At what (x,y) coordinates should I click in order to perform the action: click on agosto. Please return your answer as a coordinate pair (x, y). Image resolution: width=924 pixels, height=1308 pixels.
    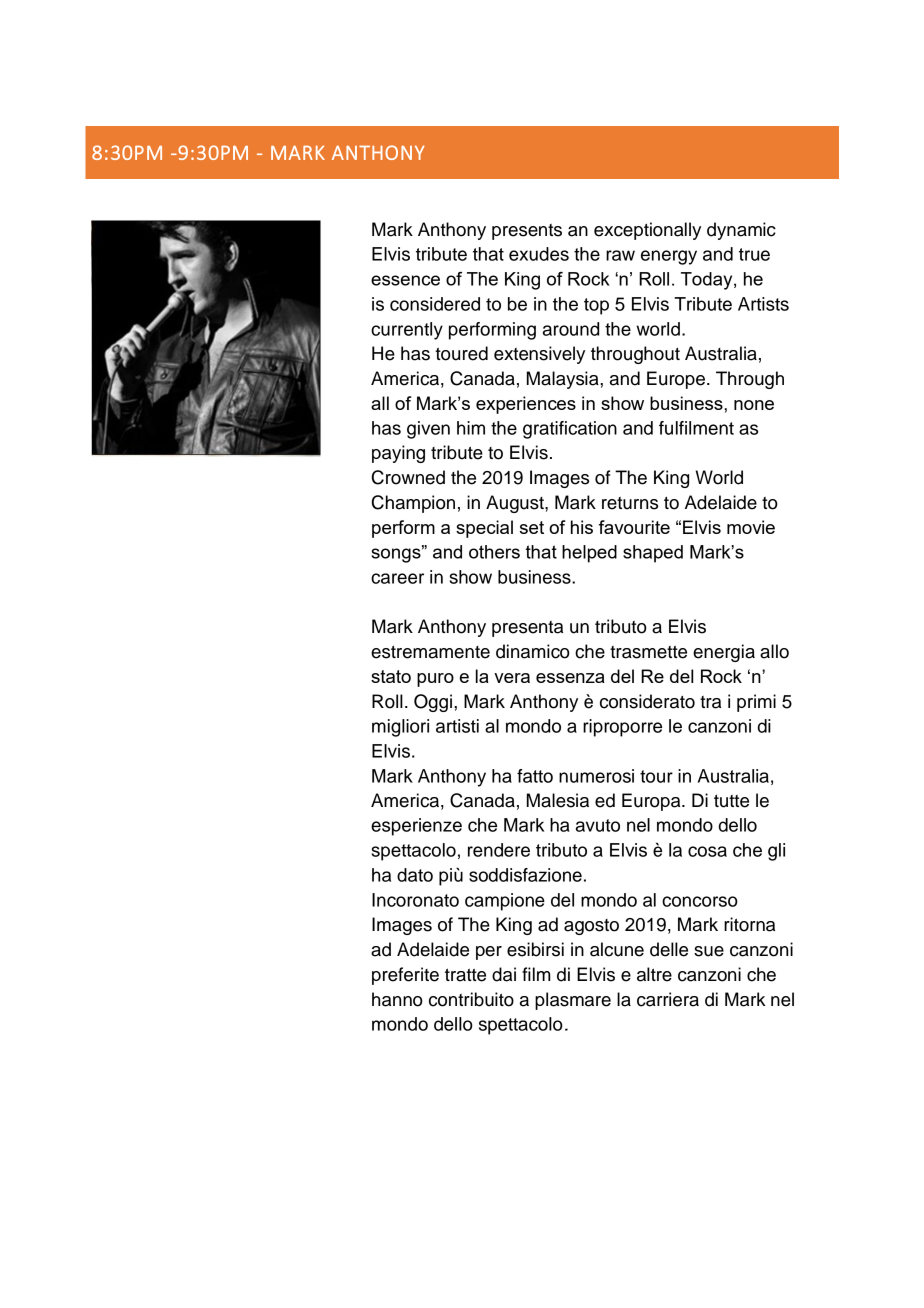
    Looking at the image, I should click on (591, 927).
